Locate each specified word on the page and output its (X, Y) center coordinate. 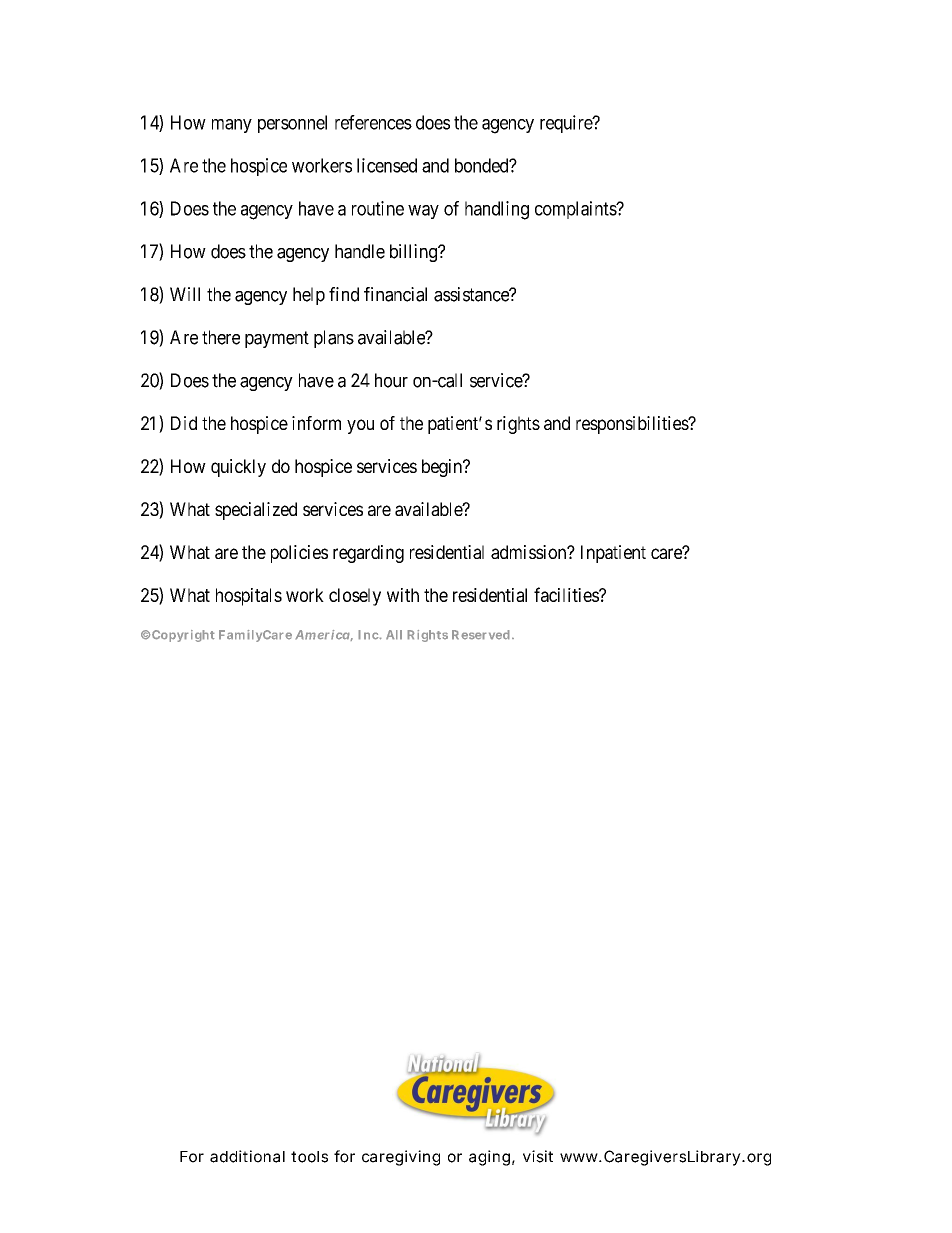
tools (309, 1157)
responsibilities (633, 425)
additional (247, 1156)
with (403, 595)
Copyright (182, 636)
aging (489, 1158)
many (232, 126)
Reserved (481, 635)
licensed (387, 165)
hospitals (249, 597)
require (567, 124)
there (221, 337)
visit (538, 1156)
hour (391, 380)
